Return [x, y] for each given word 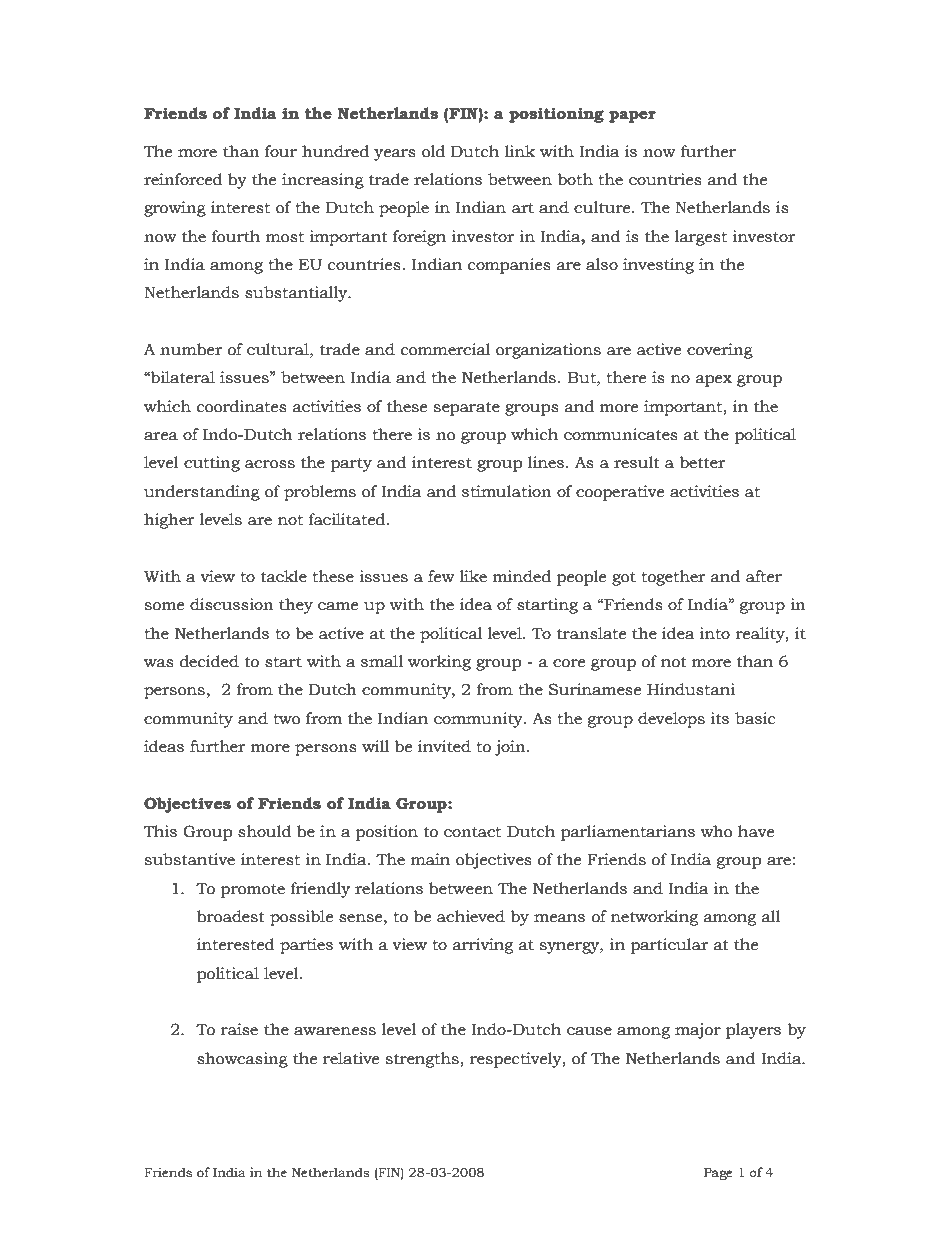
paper [632, 117]
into [714, 633]
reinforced [183, 179]
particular [669, 946]
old [433, 151]
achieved [471, 916]
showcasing [242, 1060]
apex [714, 381]
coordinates [242, 406]
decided [209, 661]
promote [253, 891]
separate [466, 409]
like [473, 576]
